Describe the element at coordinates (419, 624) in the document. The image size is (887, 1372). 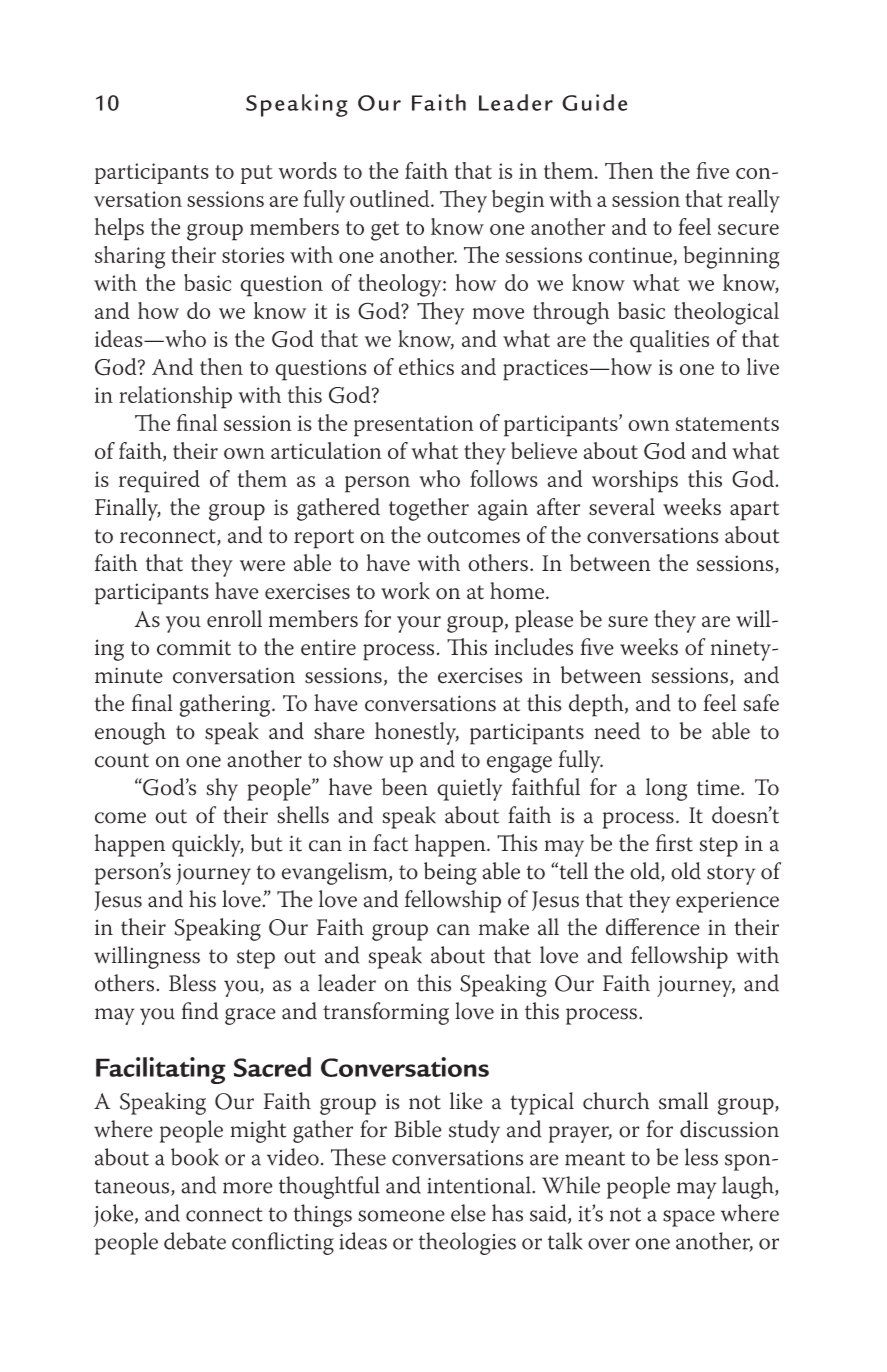
I see `your` at that location.
